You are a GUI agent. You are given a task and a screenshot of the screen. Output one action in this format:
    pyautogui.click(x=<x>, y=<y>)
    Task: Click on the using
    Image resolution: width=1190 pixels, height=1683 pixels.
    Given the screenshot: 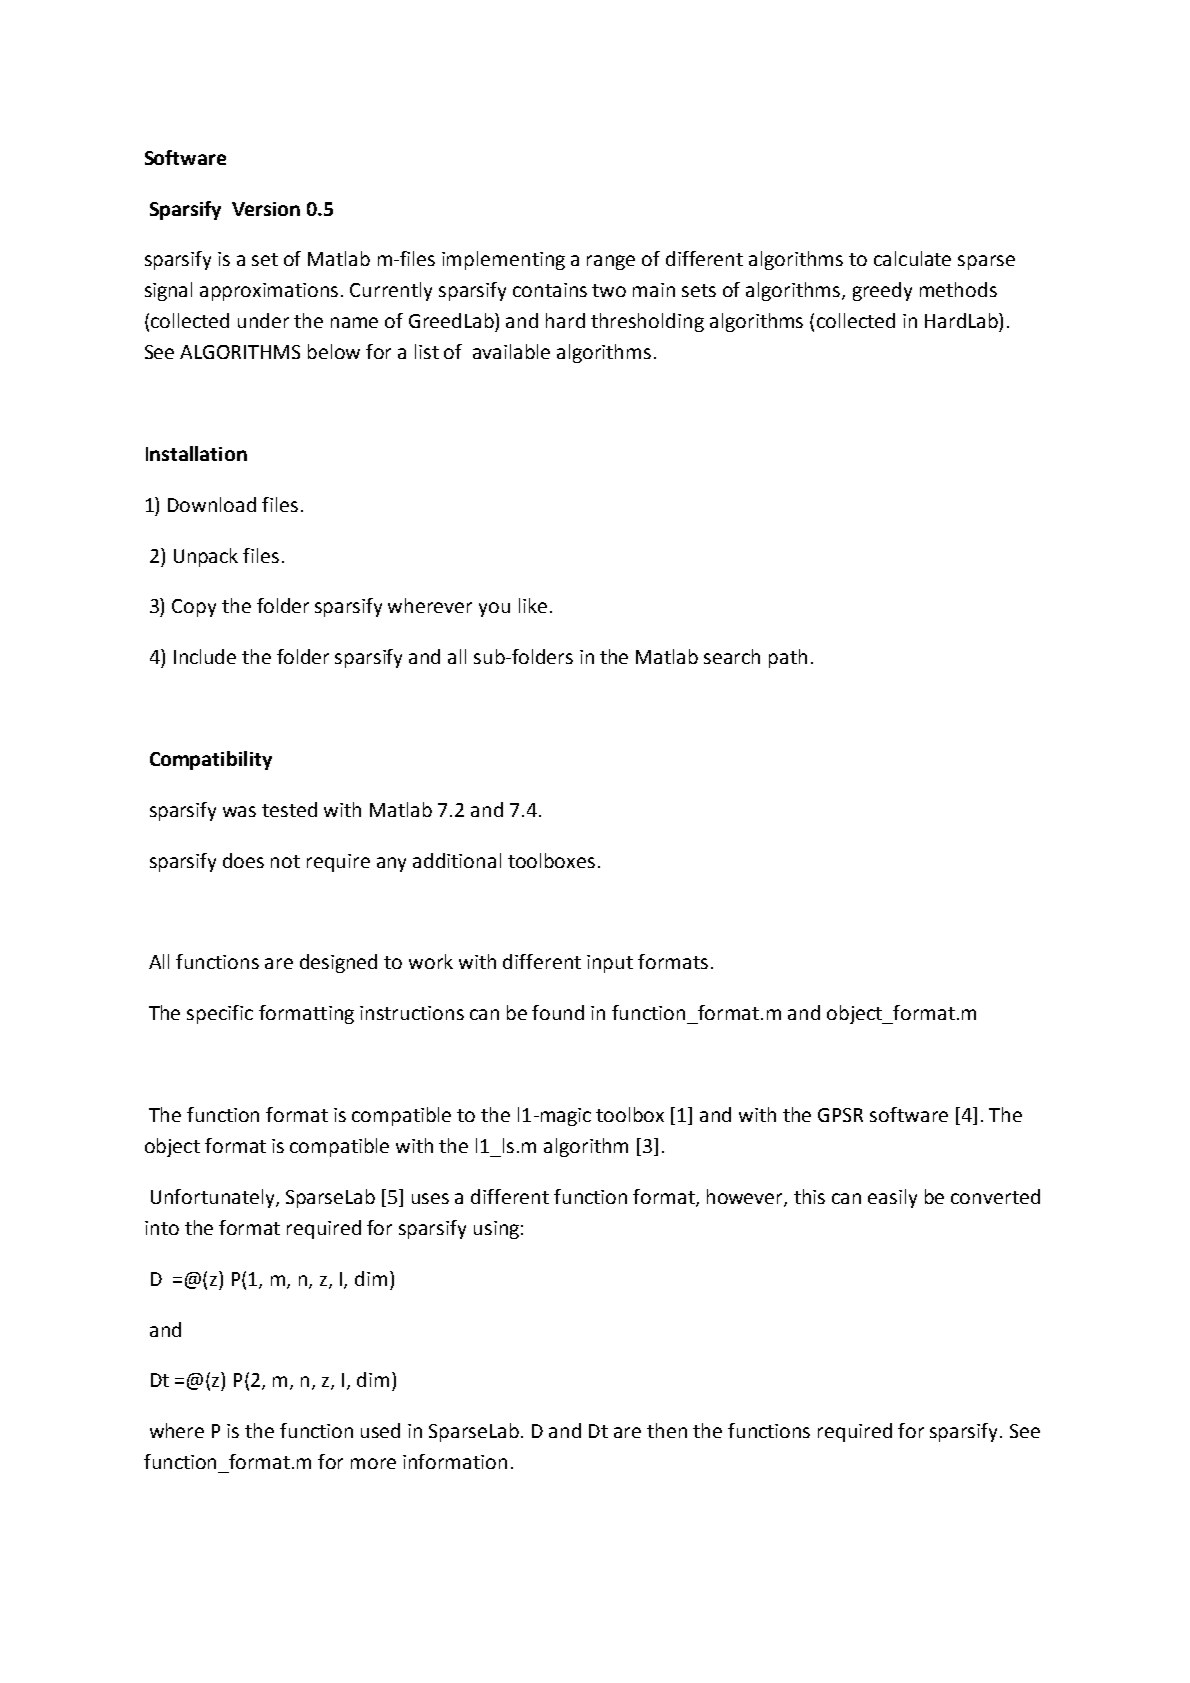 What is the action you would take?
    pyautogui.click(x=496, y=1230)
